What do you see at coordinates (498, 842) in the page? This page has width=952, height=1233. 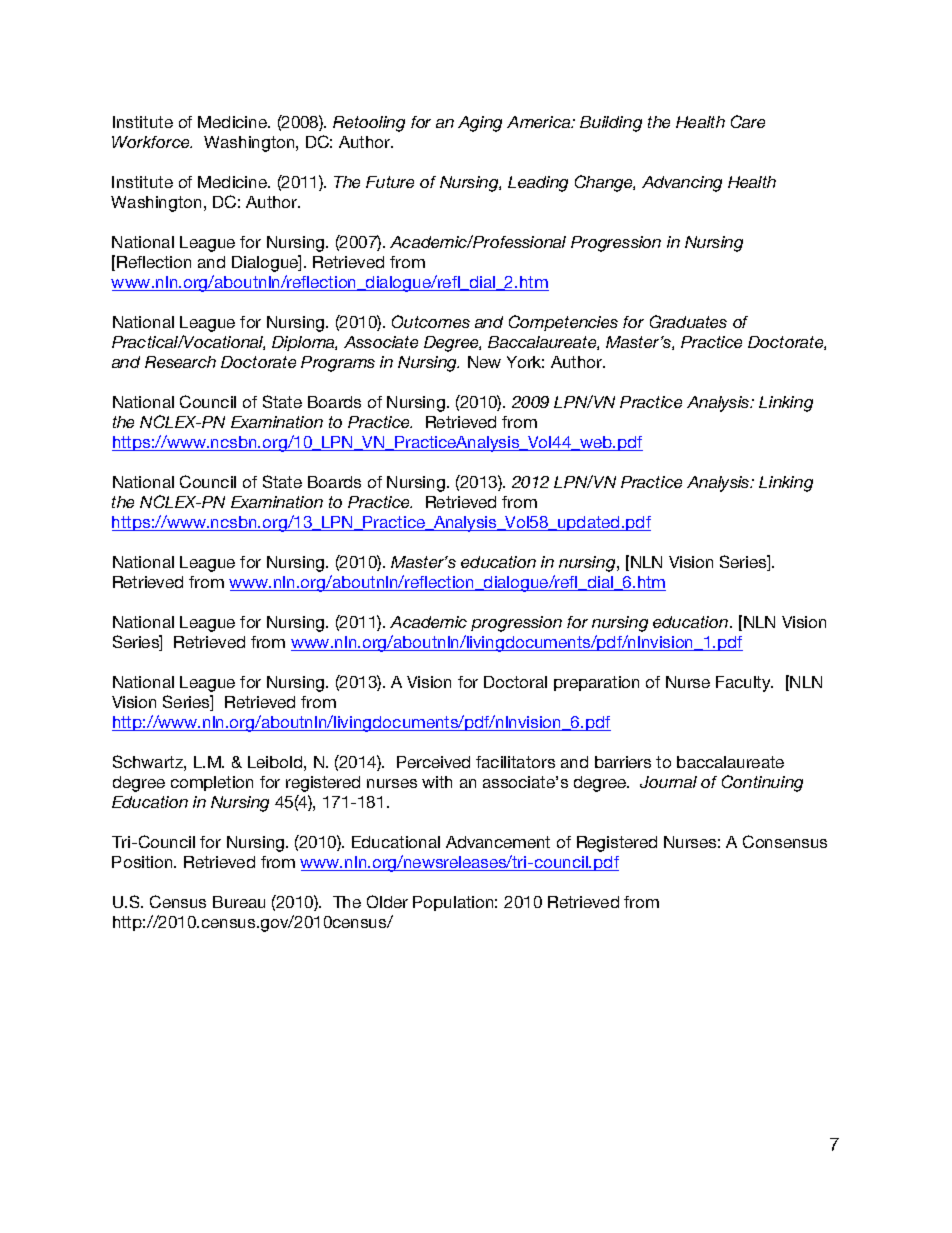 I see `Advancement` at bounding box center [498, 842].
